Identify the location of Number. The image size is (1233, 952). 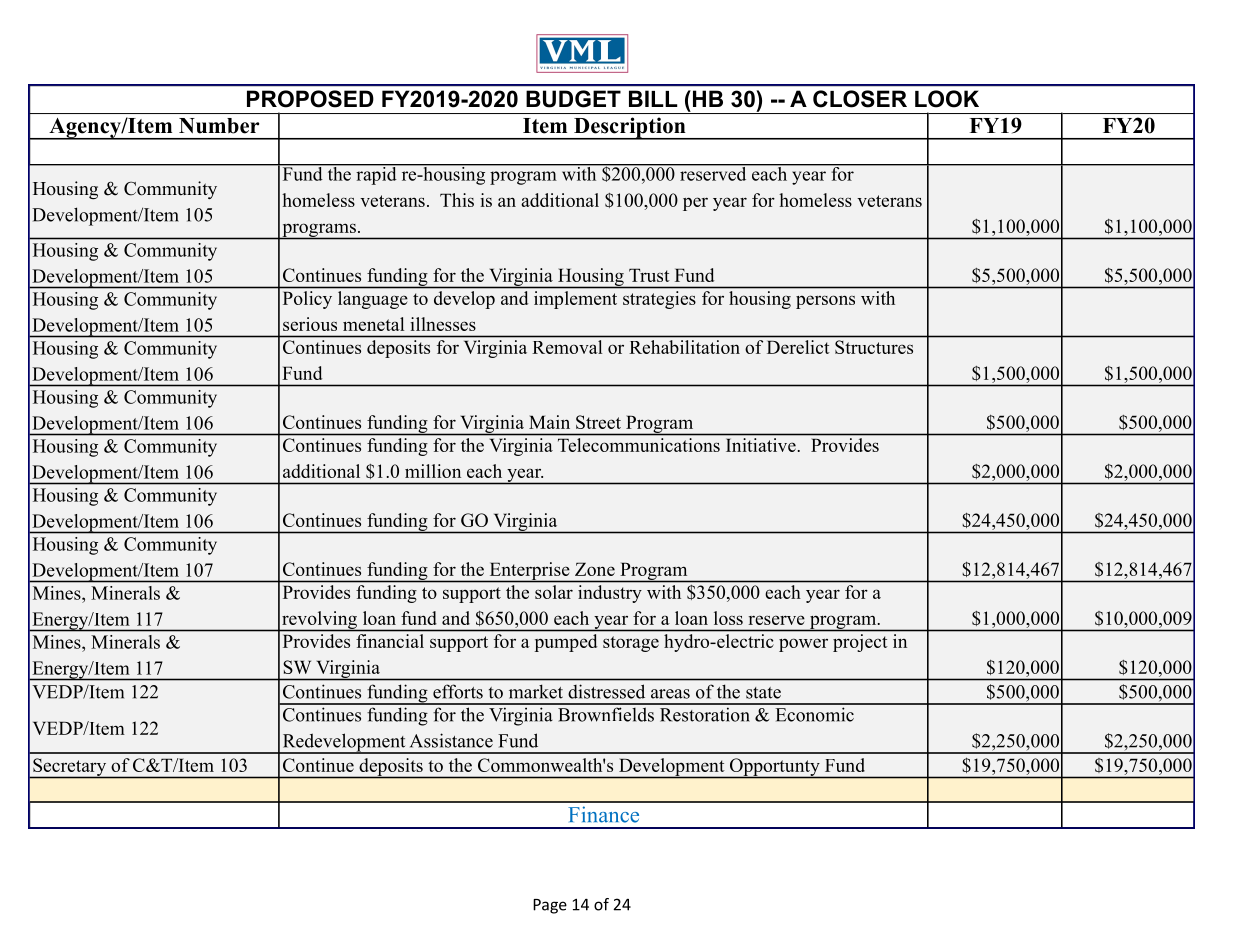
(219, 126).
